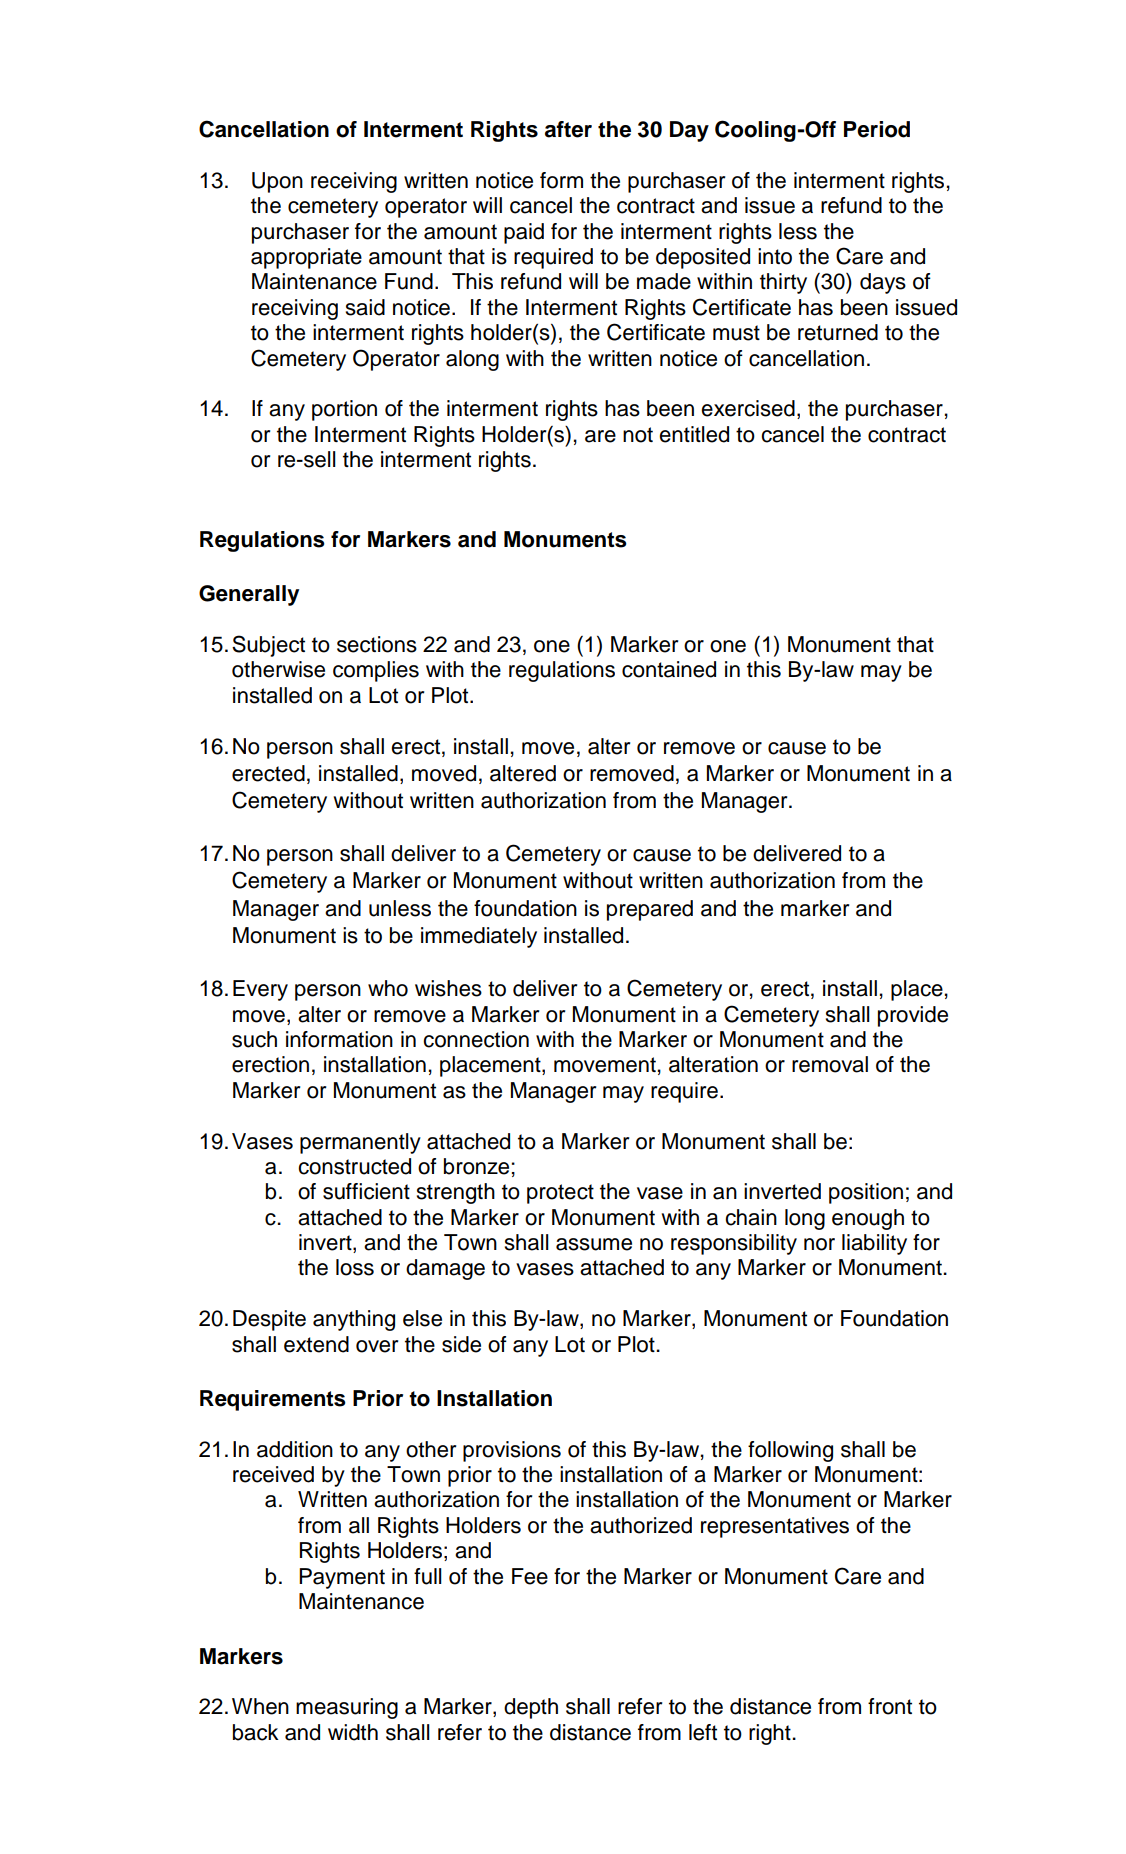 This image has width=1126, height=1854. I want to click on Upon, so click(277, 182).
